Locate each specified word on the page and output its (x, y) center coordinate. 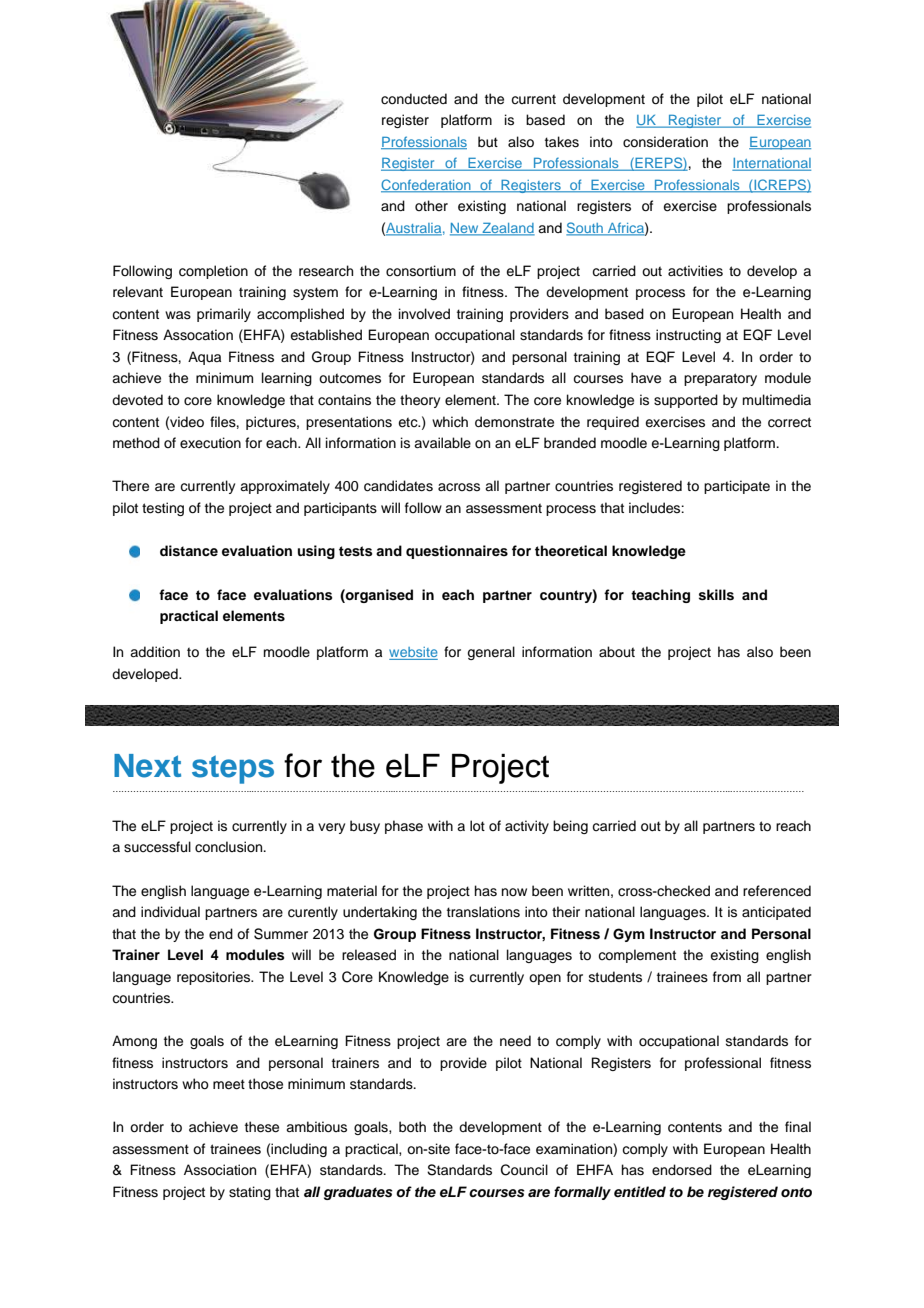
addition (155, 652)
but (488, 142)
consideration (665, 142)
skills (716, 595)
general (491, 653)
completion (213, 272)
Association (220, 1170)
